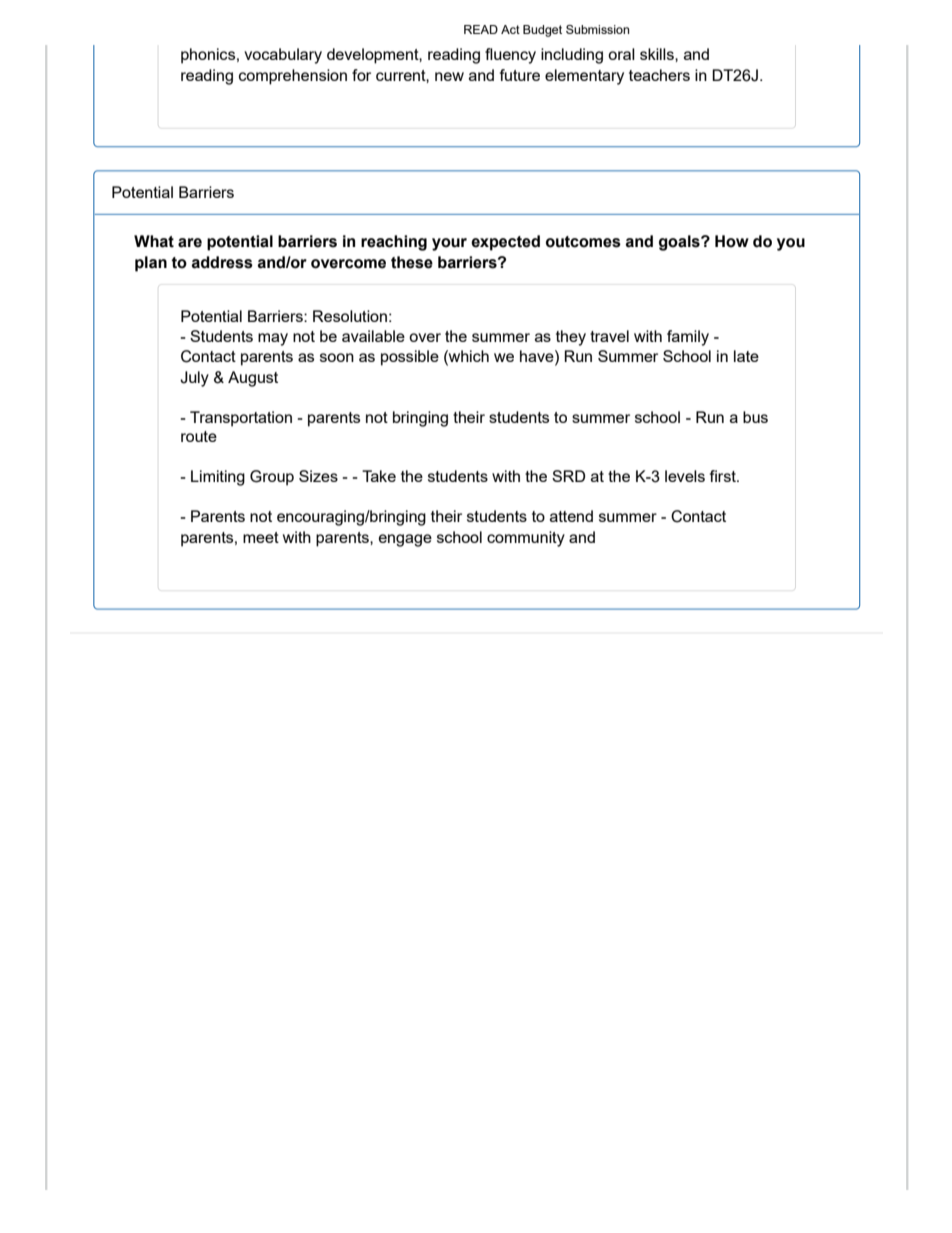  What do you see at coordinates (680, 243) in the image?
I see `goals` at bounding box center [680, 243].
